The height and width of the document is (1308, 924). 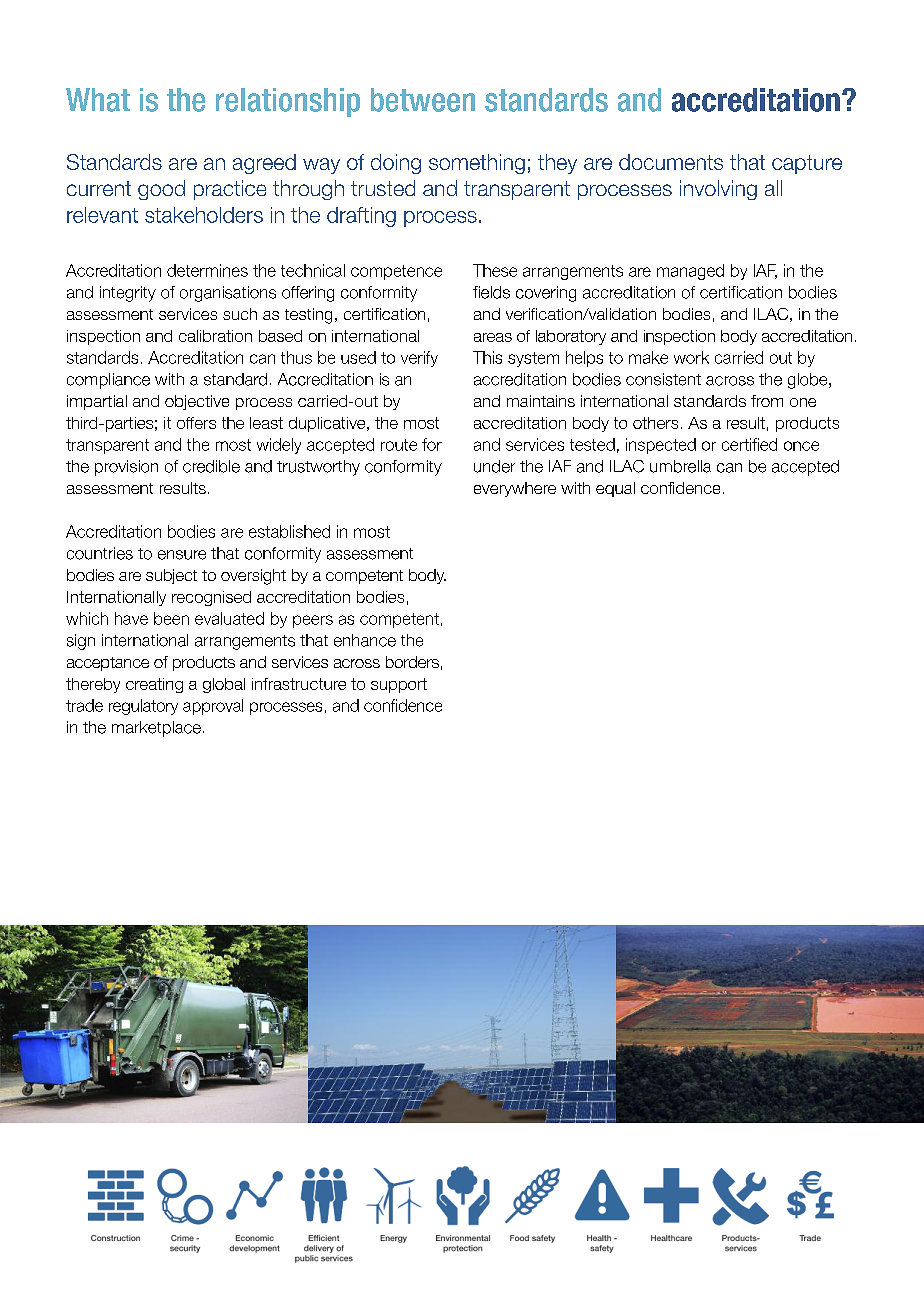 I want to click on established, so click(x=289, y=531).
